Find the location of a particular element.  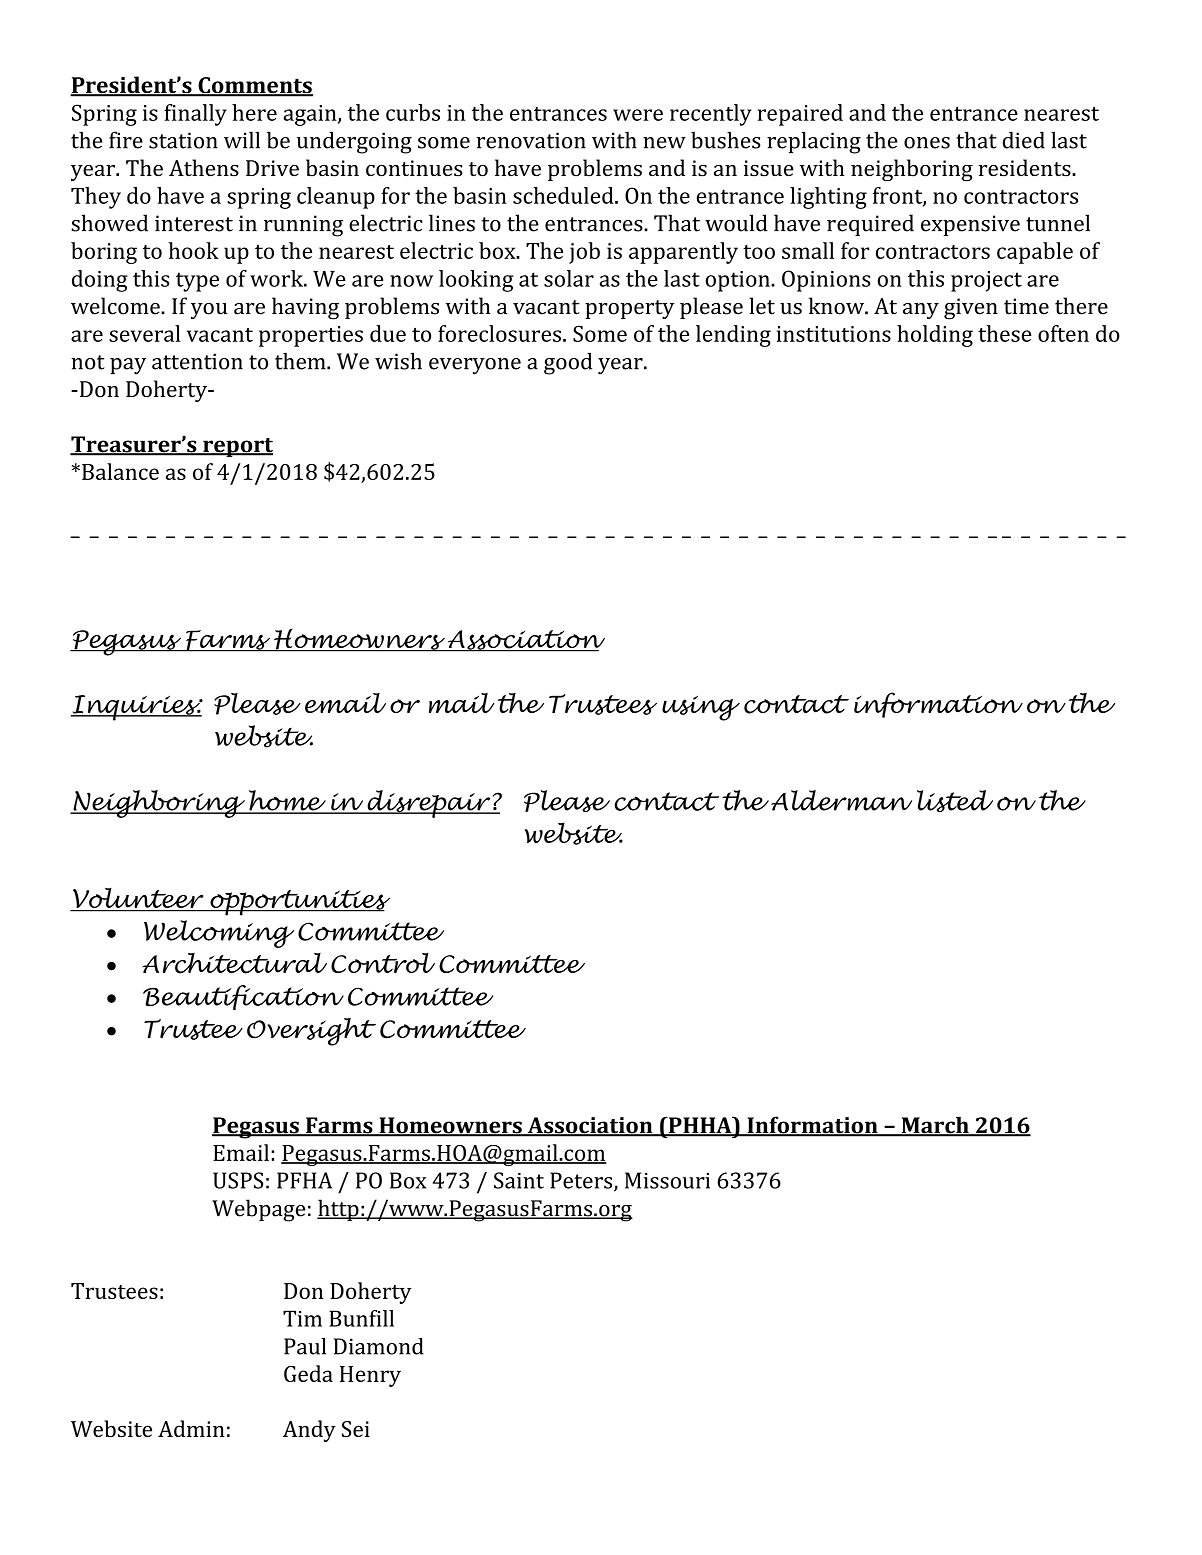

disrepair is located at coordinates (429, 804).
